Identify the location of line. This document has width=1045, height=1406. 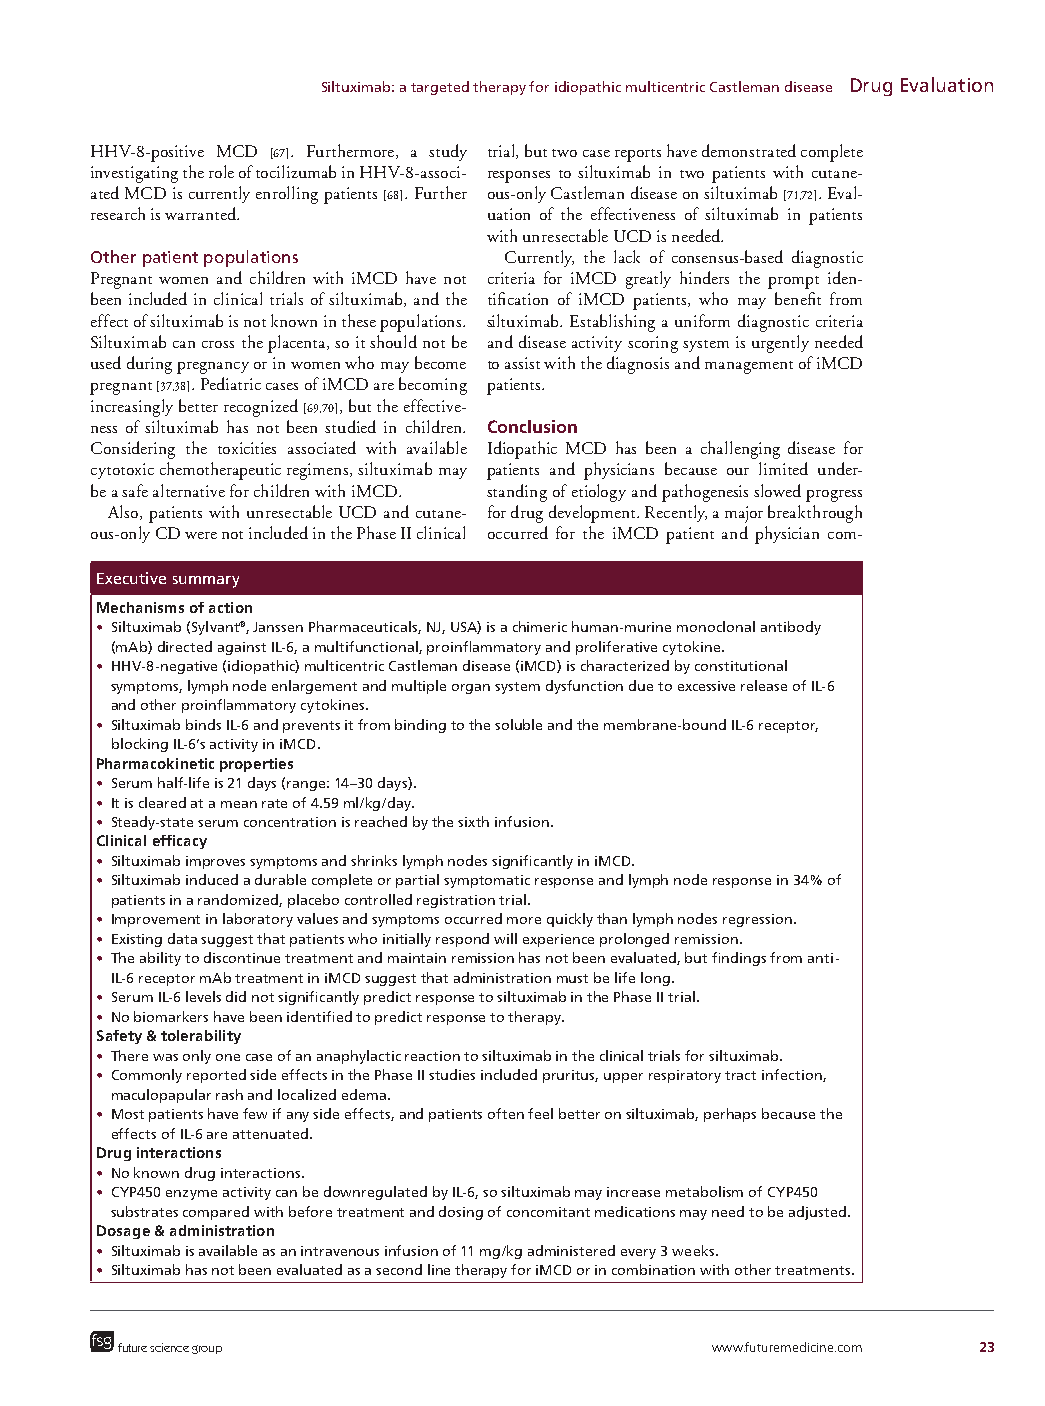
(439, 1269).
